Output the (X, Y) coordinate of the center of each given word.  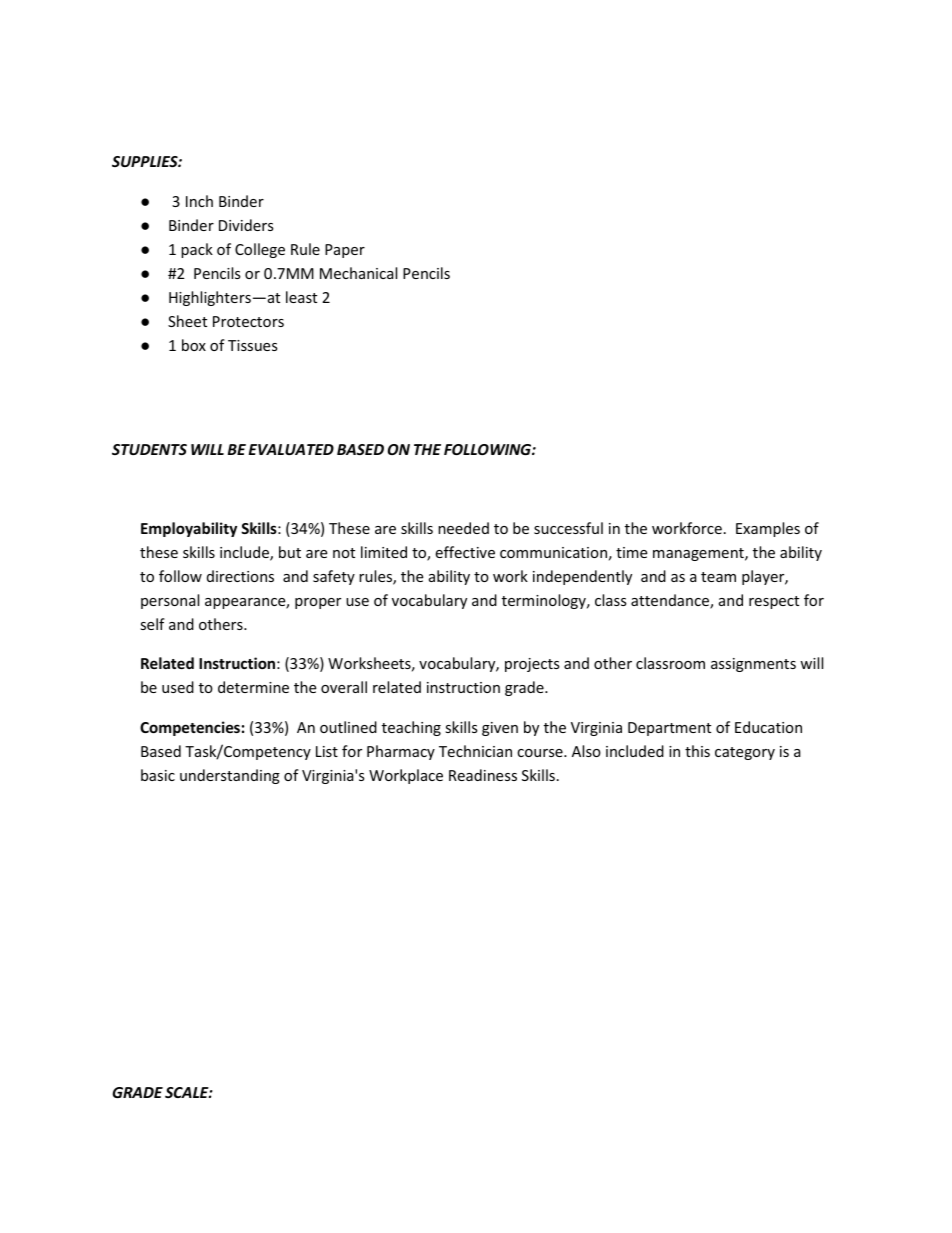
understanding (230, 776)
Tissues (253, 345)
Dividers (246, 225)
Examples (768, 529)
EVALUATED (291, 449)
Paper (345, 251)
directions (240, 576)
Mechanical (358, 273)
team (718, 577)
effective (465, 552)
